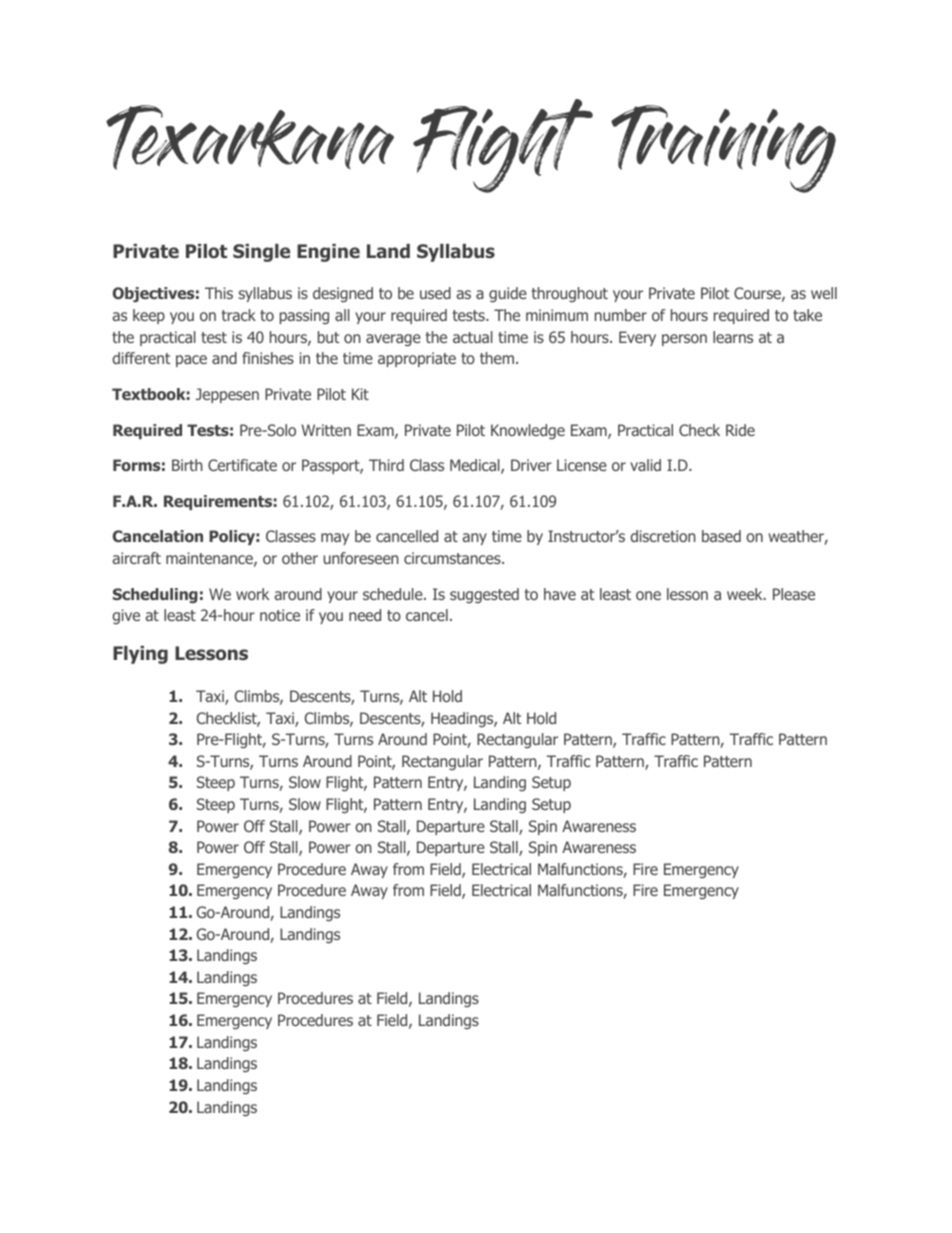 Image resolution: width=952 pixels, height=1233 pixels. Describe the element at coordinates (261, 253) in the screenshot. I see `Single` at that location.
